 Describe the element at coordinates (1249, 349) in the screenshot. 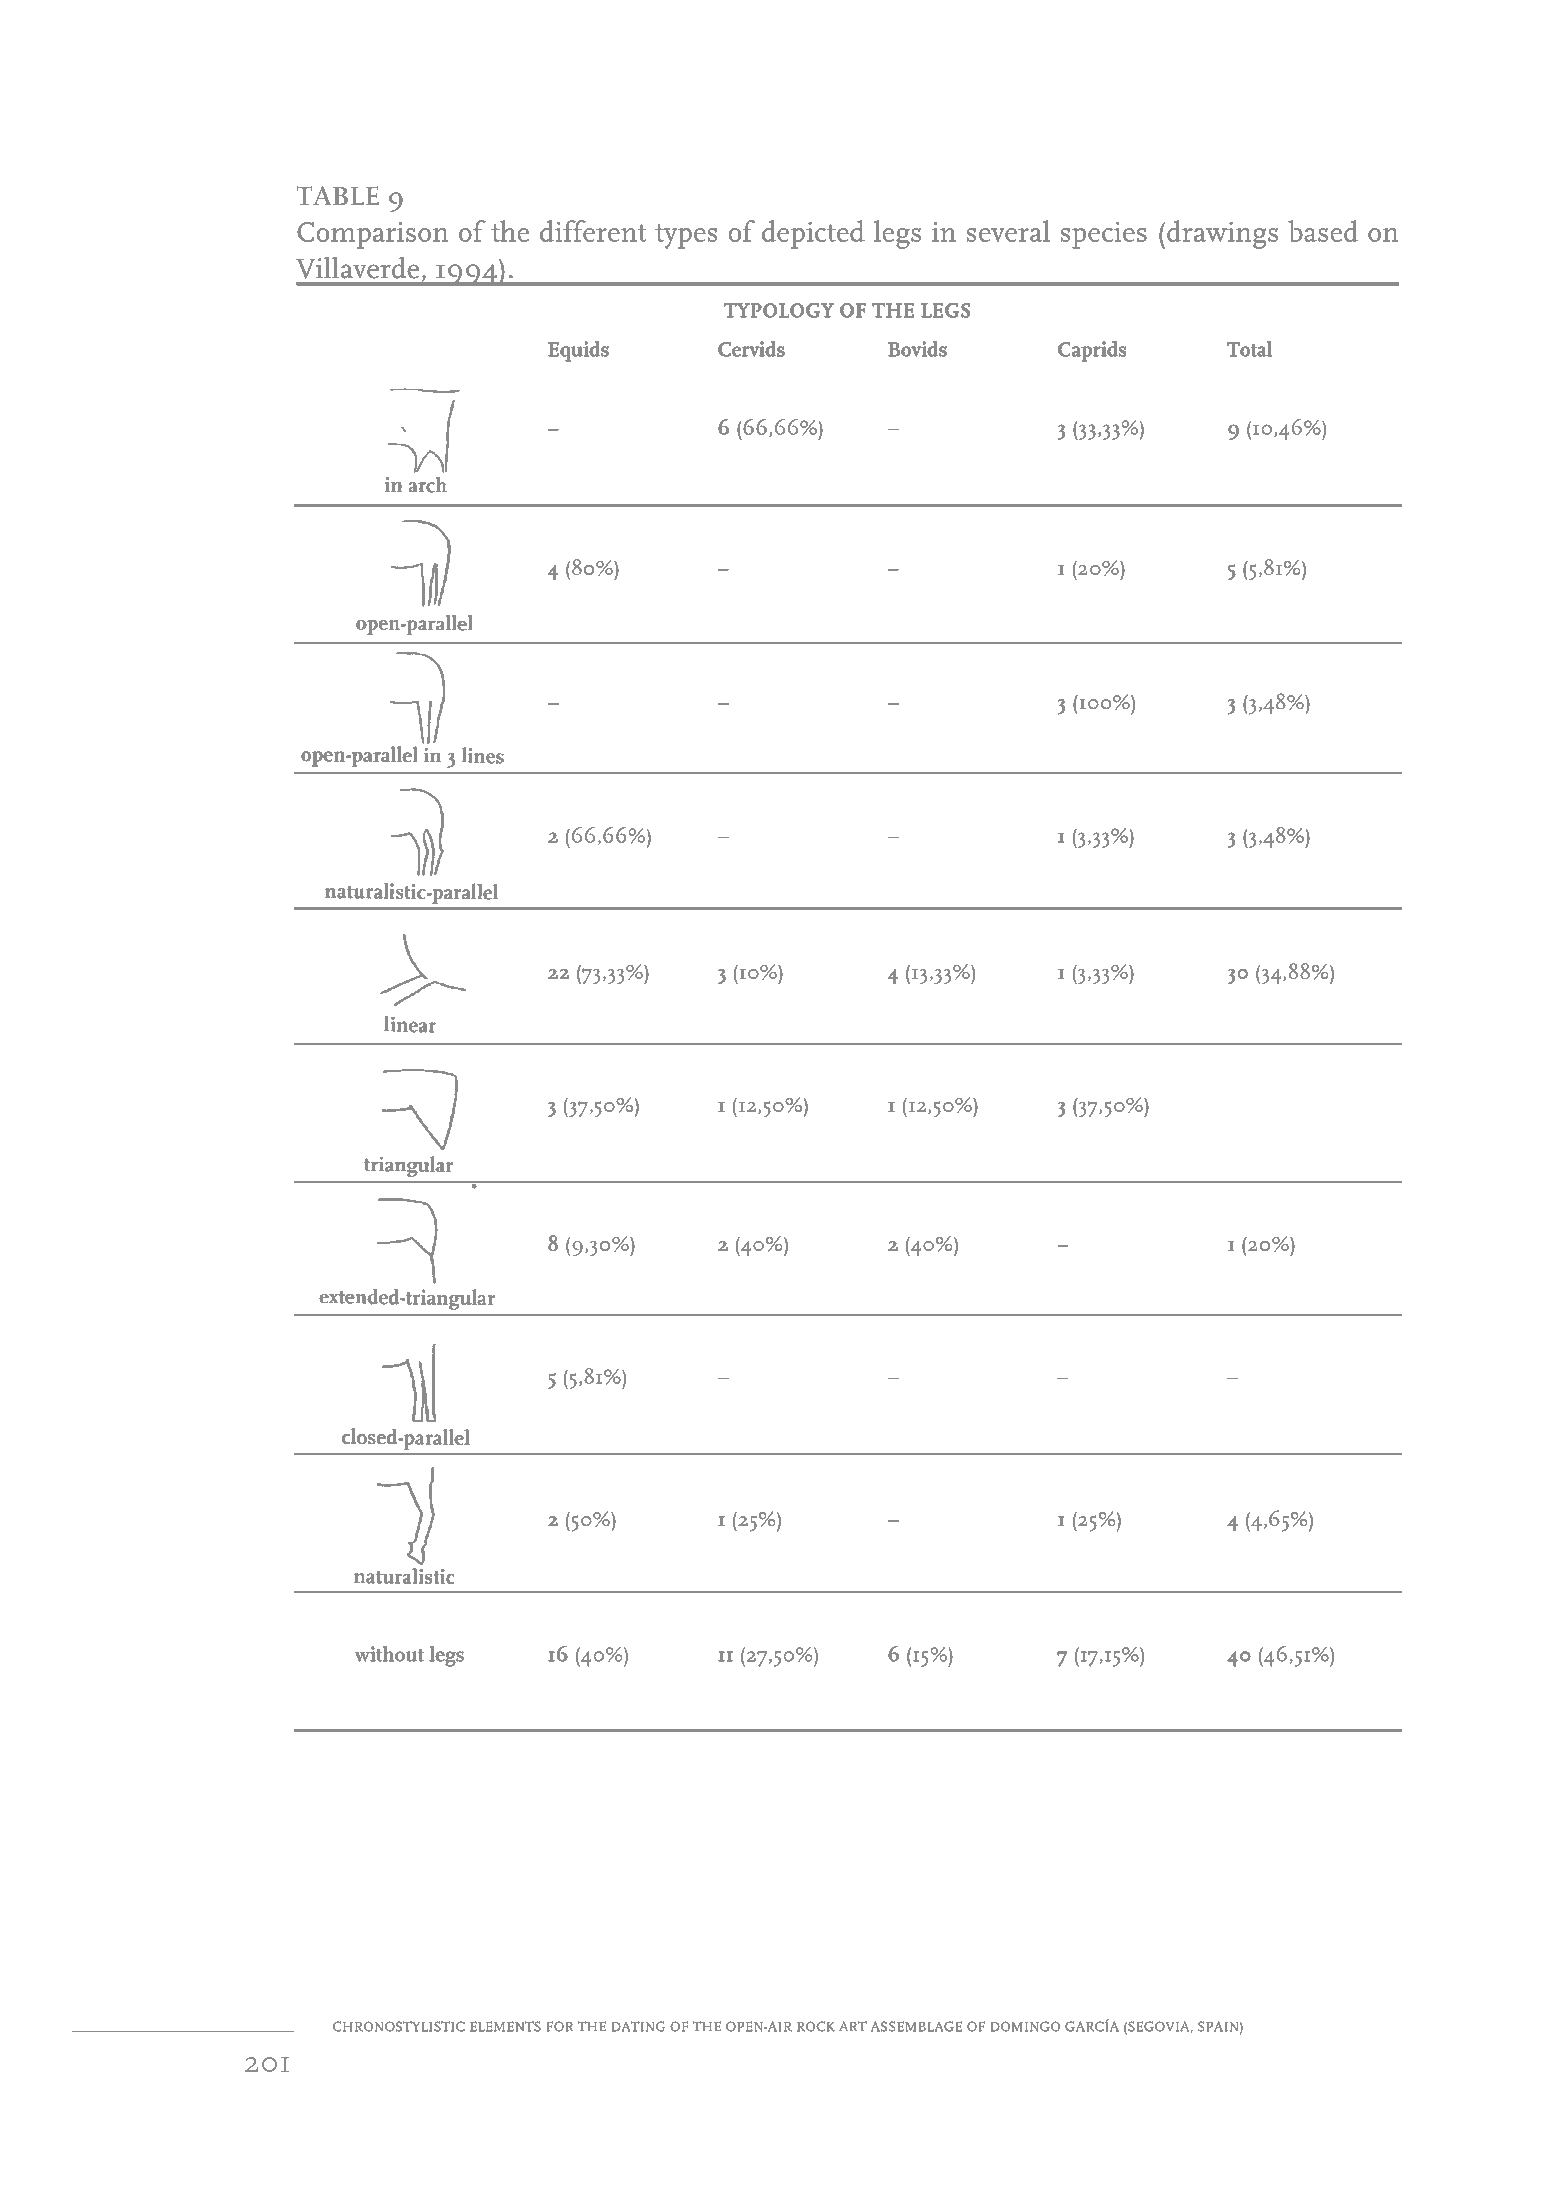

I see `Total` at that location.
